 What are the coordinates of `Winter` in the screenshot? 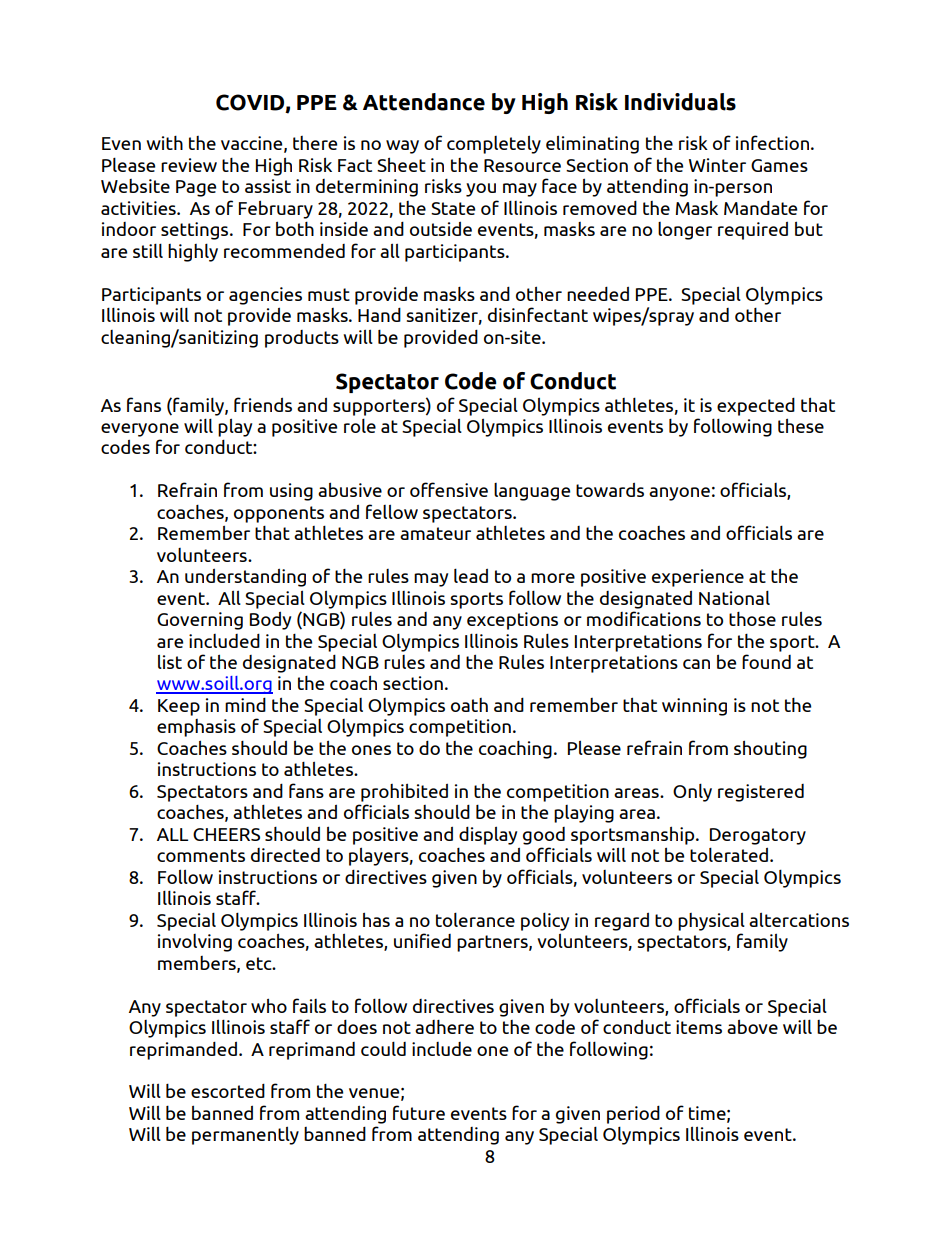 It's located at (717, 165).
